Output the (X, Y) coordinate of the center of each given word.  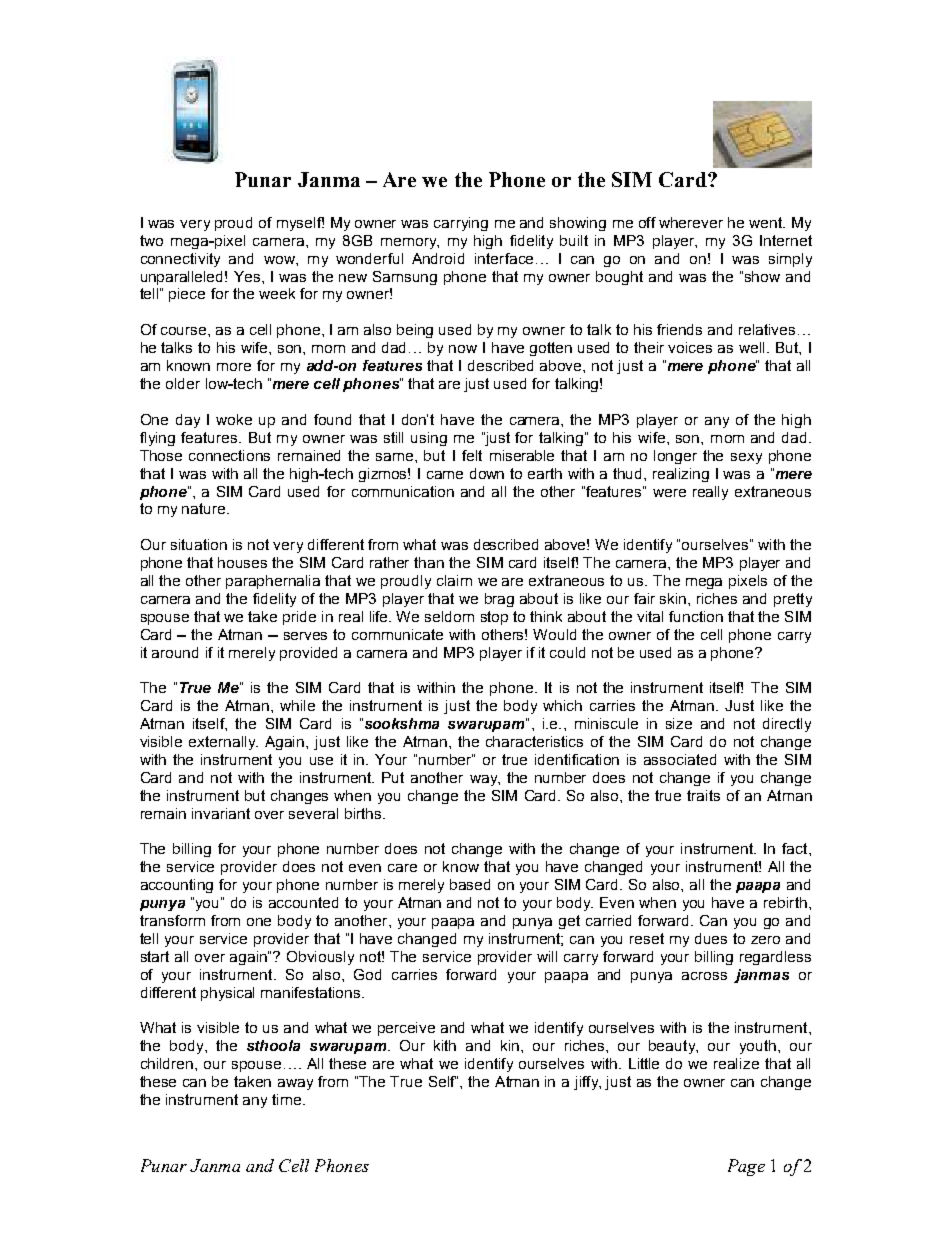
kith (445, 1045)
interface (504, 258)
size (679, 723)
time (288, 1099)
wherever (691, 222)
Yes (248, 276)
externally (223, 743)
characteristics (534, 741)
